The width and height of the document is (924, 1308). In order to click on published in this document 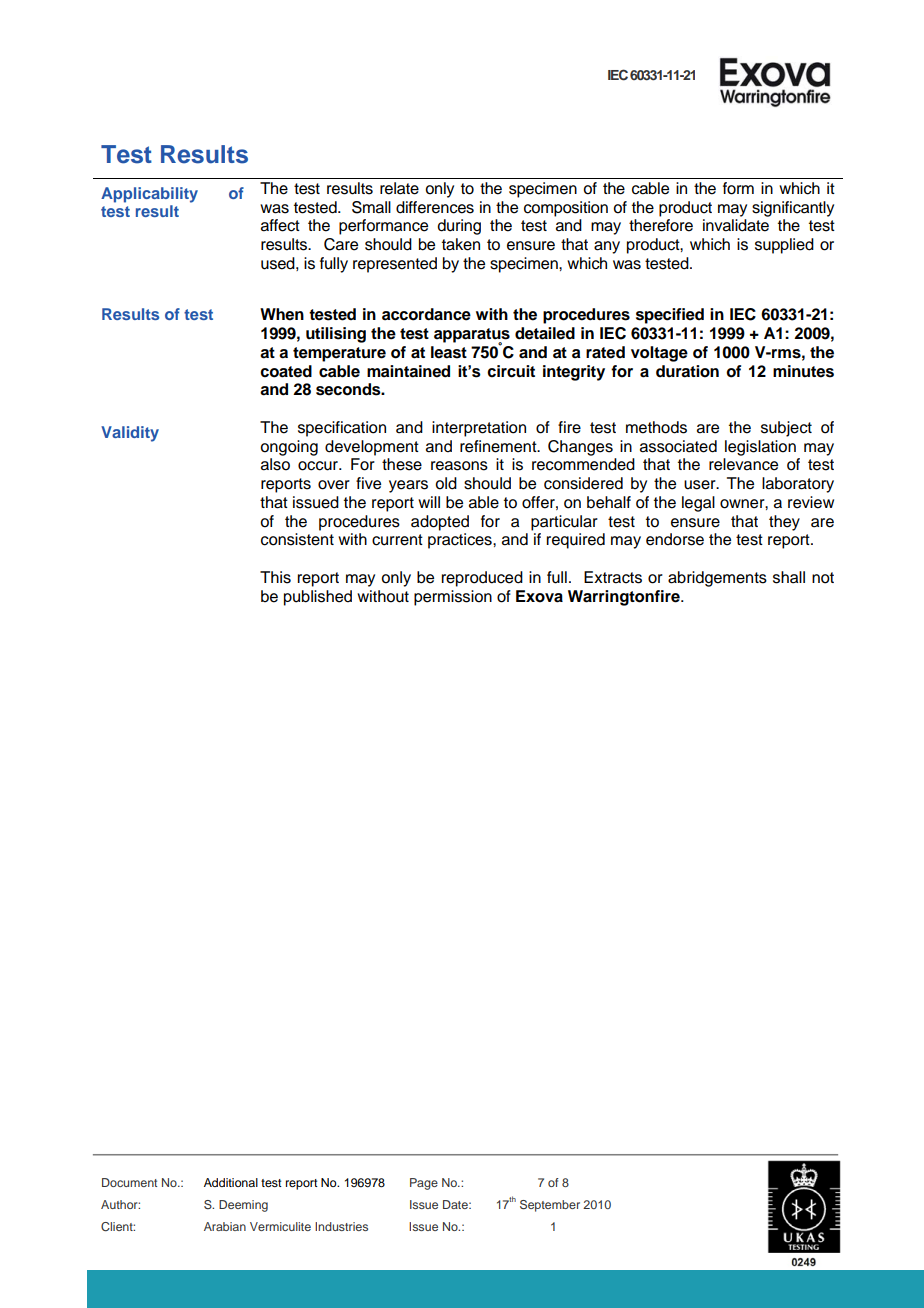, I will do `click(318, 598)`.
